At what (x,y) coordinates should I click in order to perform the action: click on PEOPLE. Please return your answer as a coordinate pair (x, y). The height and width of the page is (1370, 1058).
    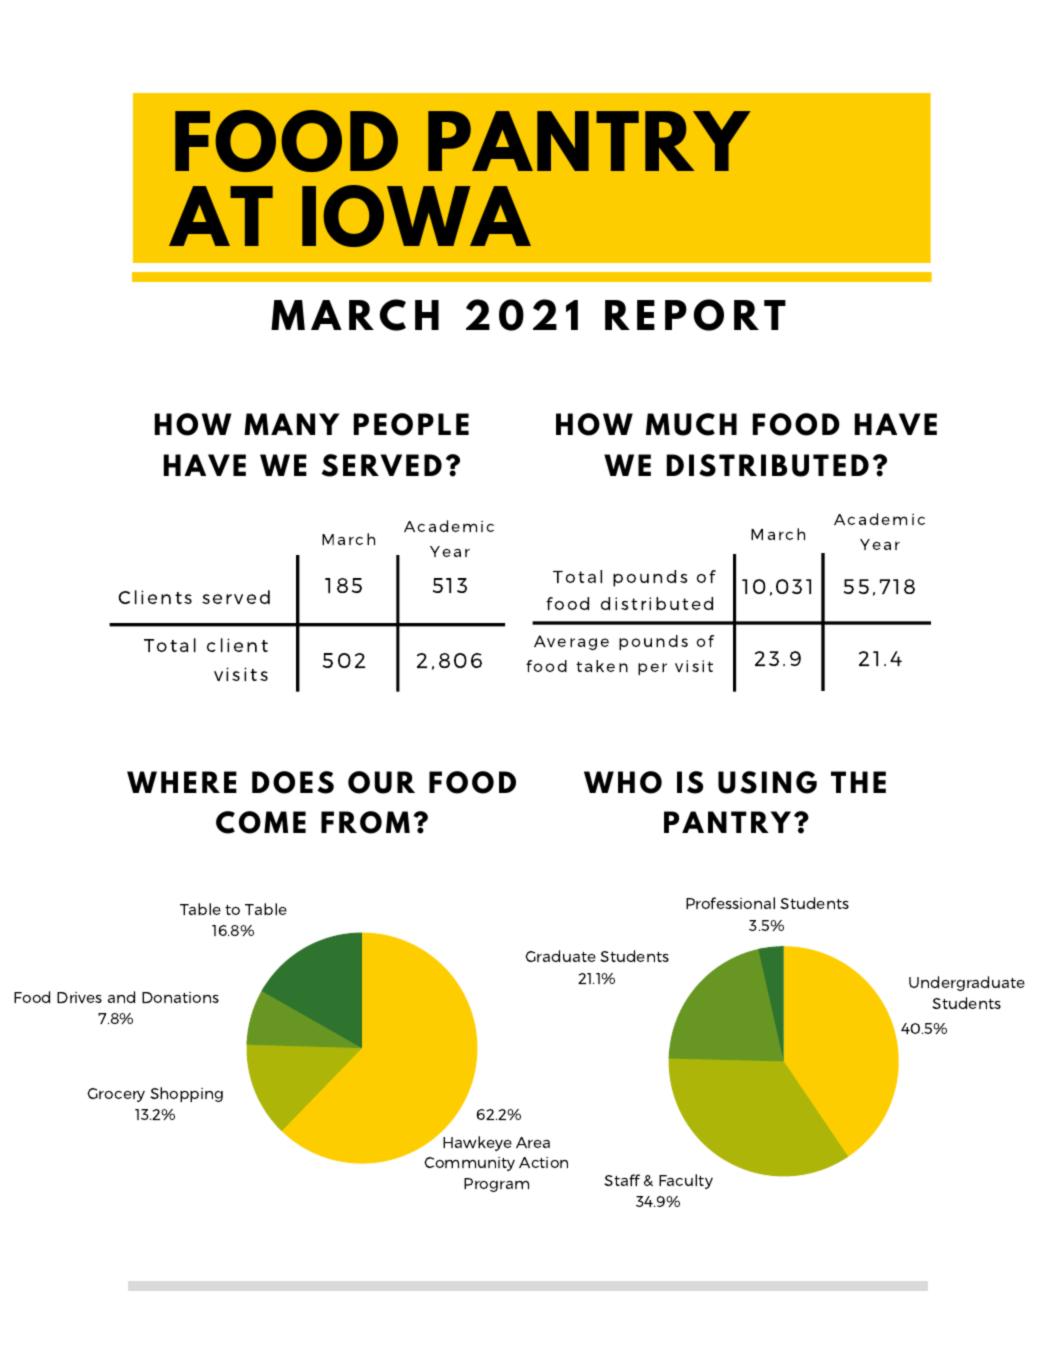
    Looking at the image, I should click on (411, 424).
